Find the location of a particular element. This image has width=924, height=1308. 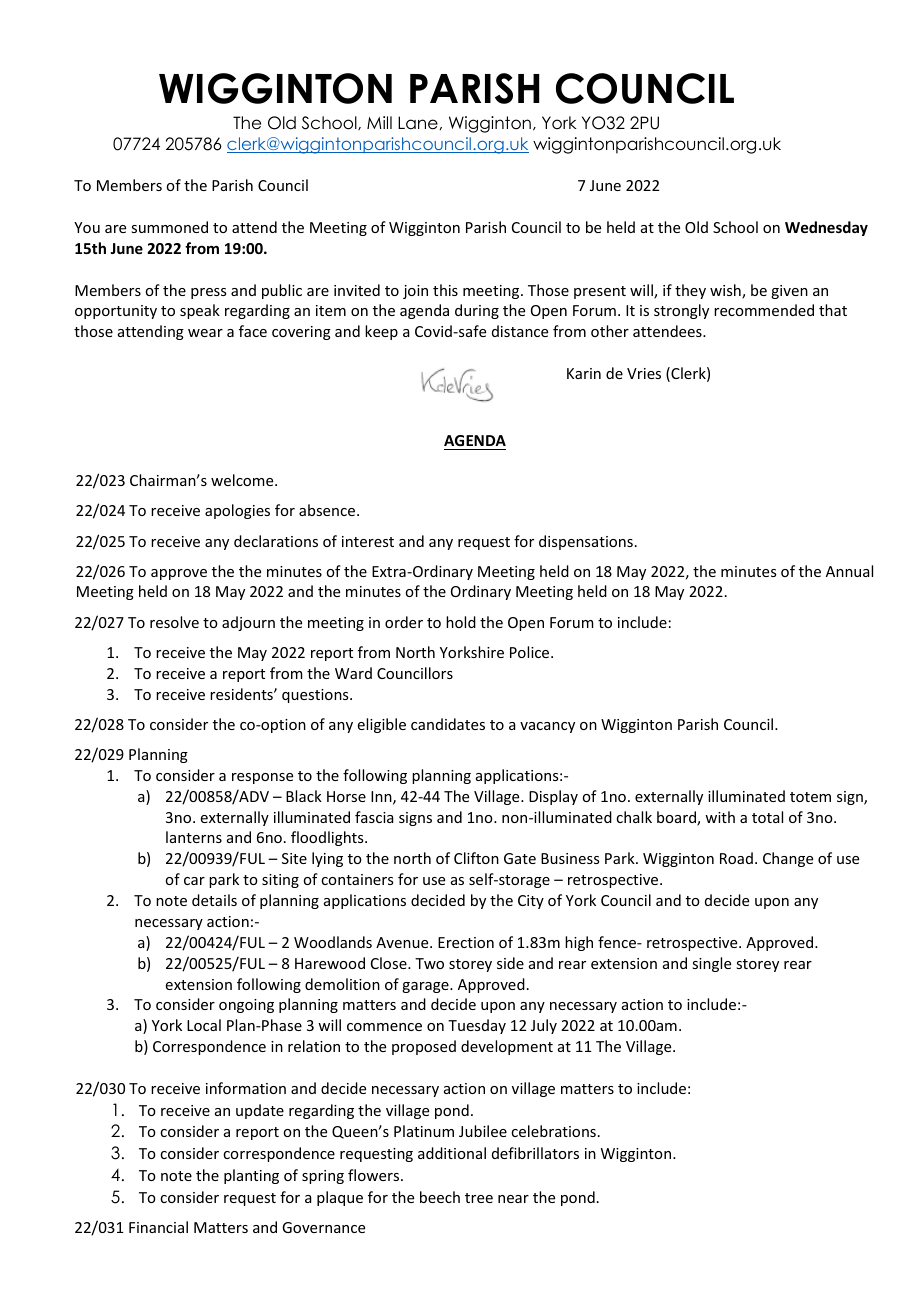

resolve is located at coordinates (174, 622).
